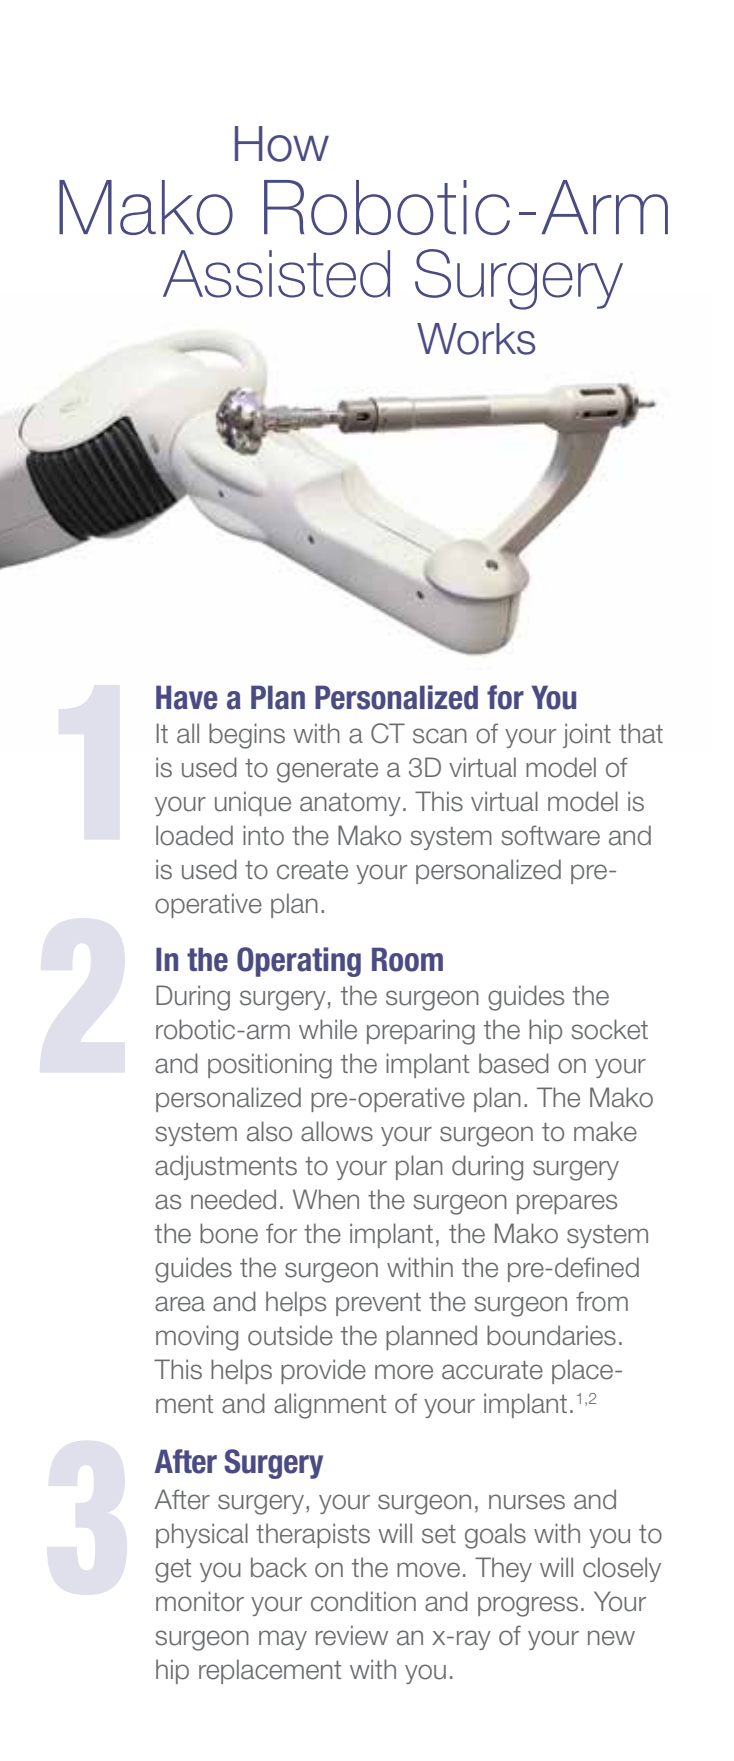  Describe the element at coordinates (200, 1601) in the document. I see `monitor` at that location.
